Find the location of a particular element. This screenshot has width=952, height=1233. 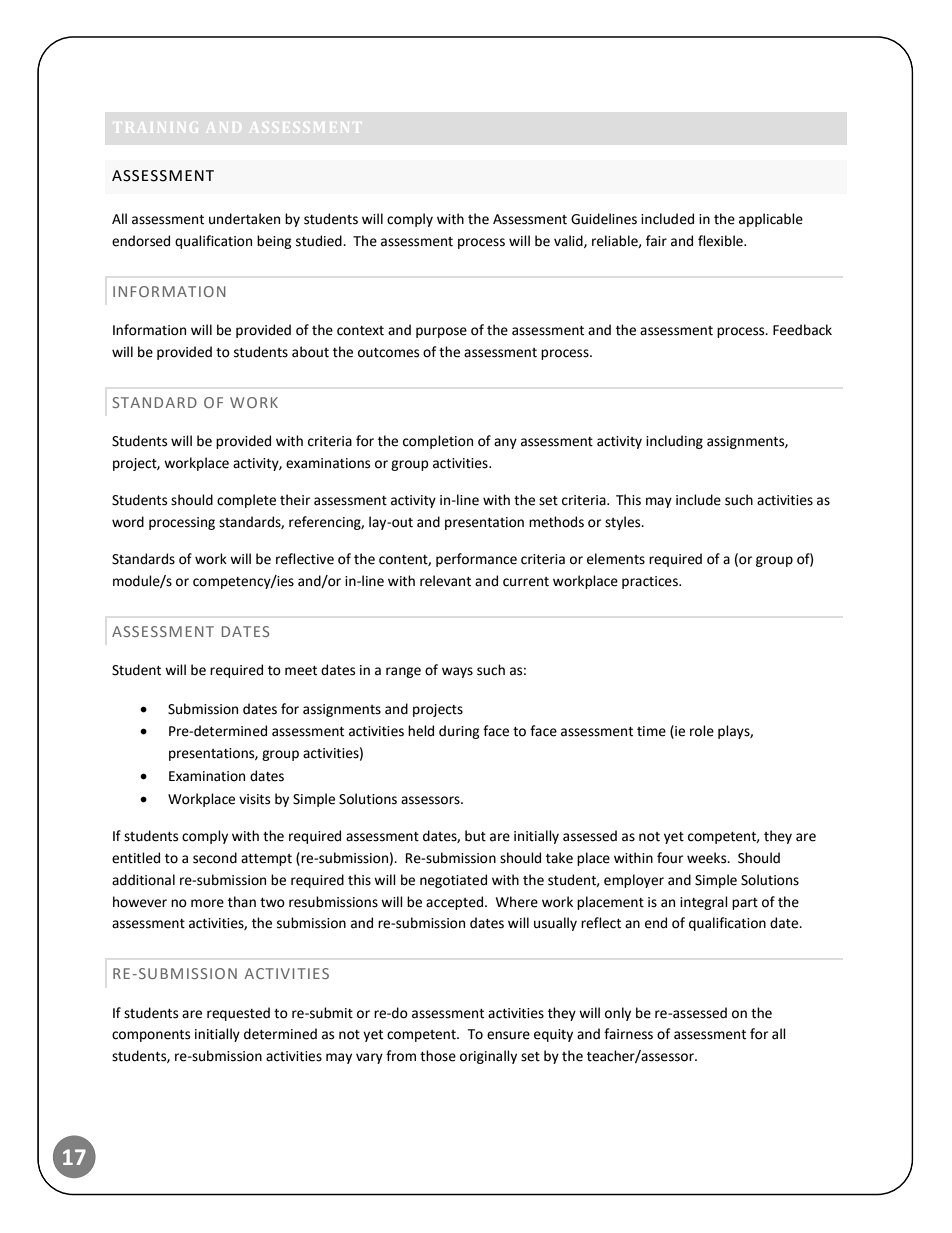

second is located at coordinates (215, 858).
